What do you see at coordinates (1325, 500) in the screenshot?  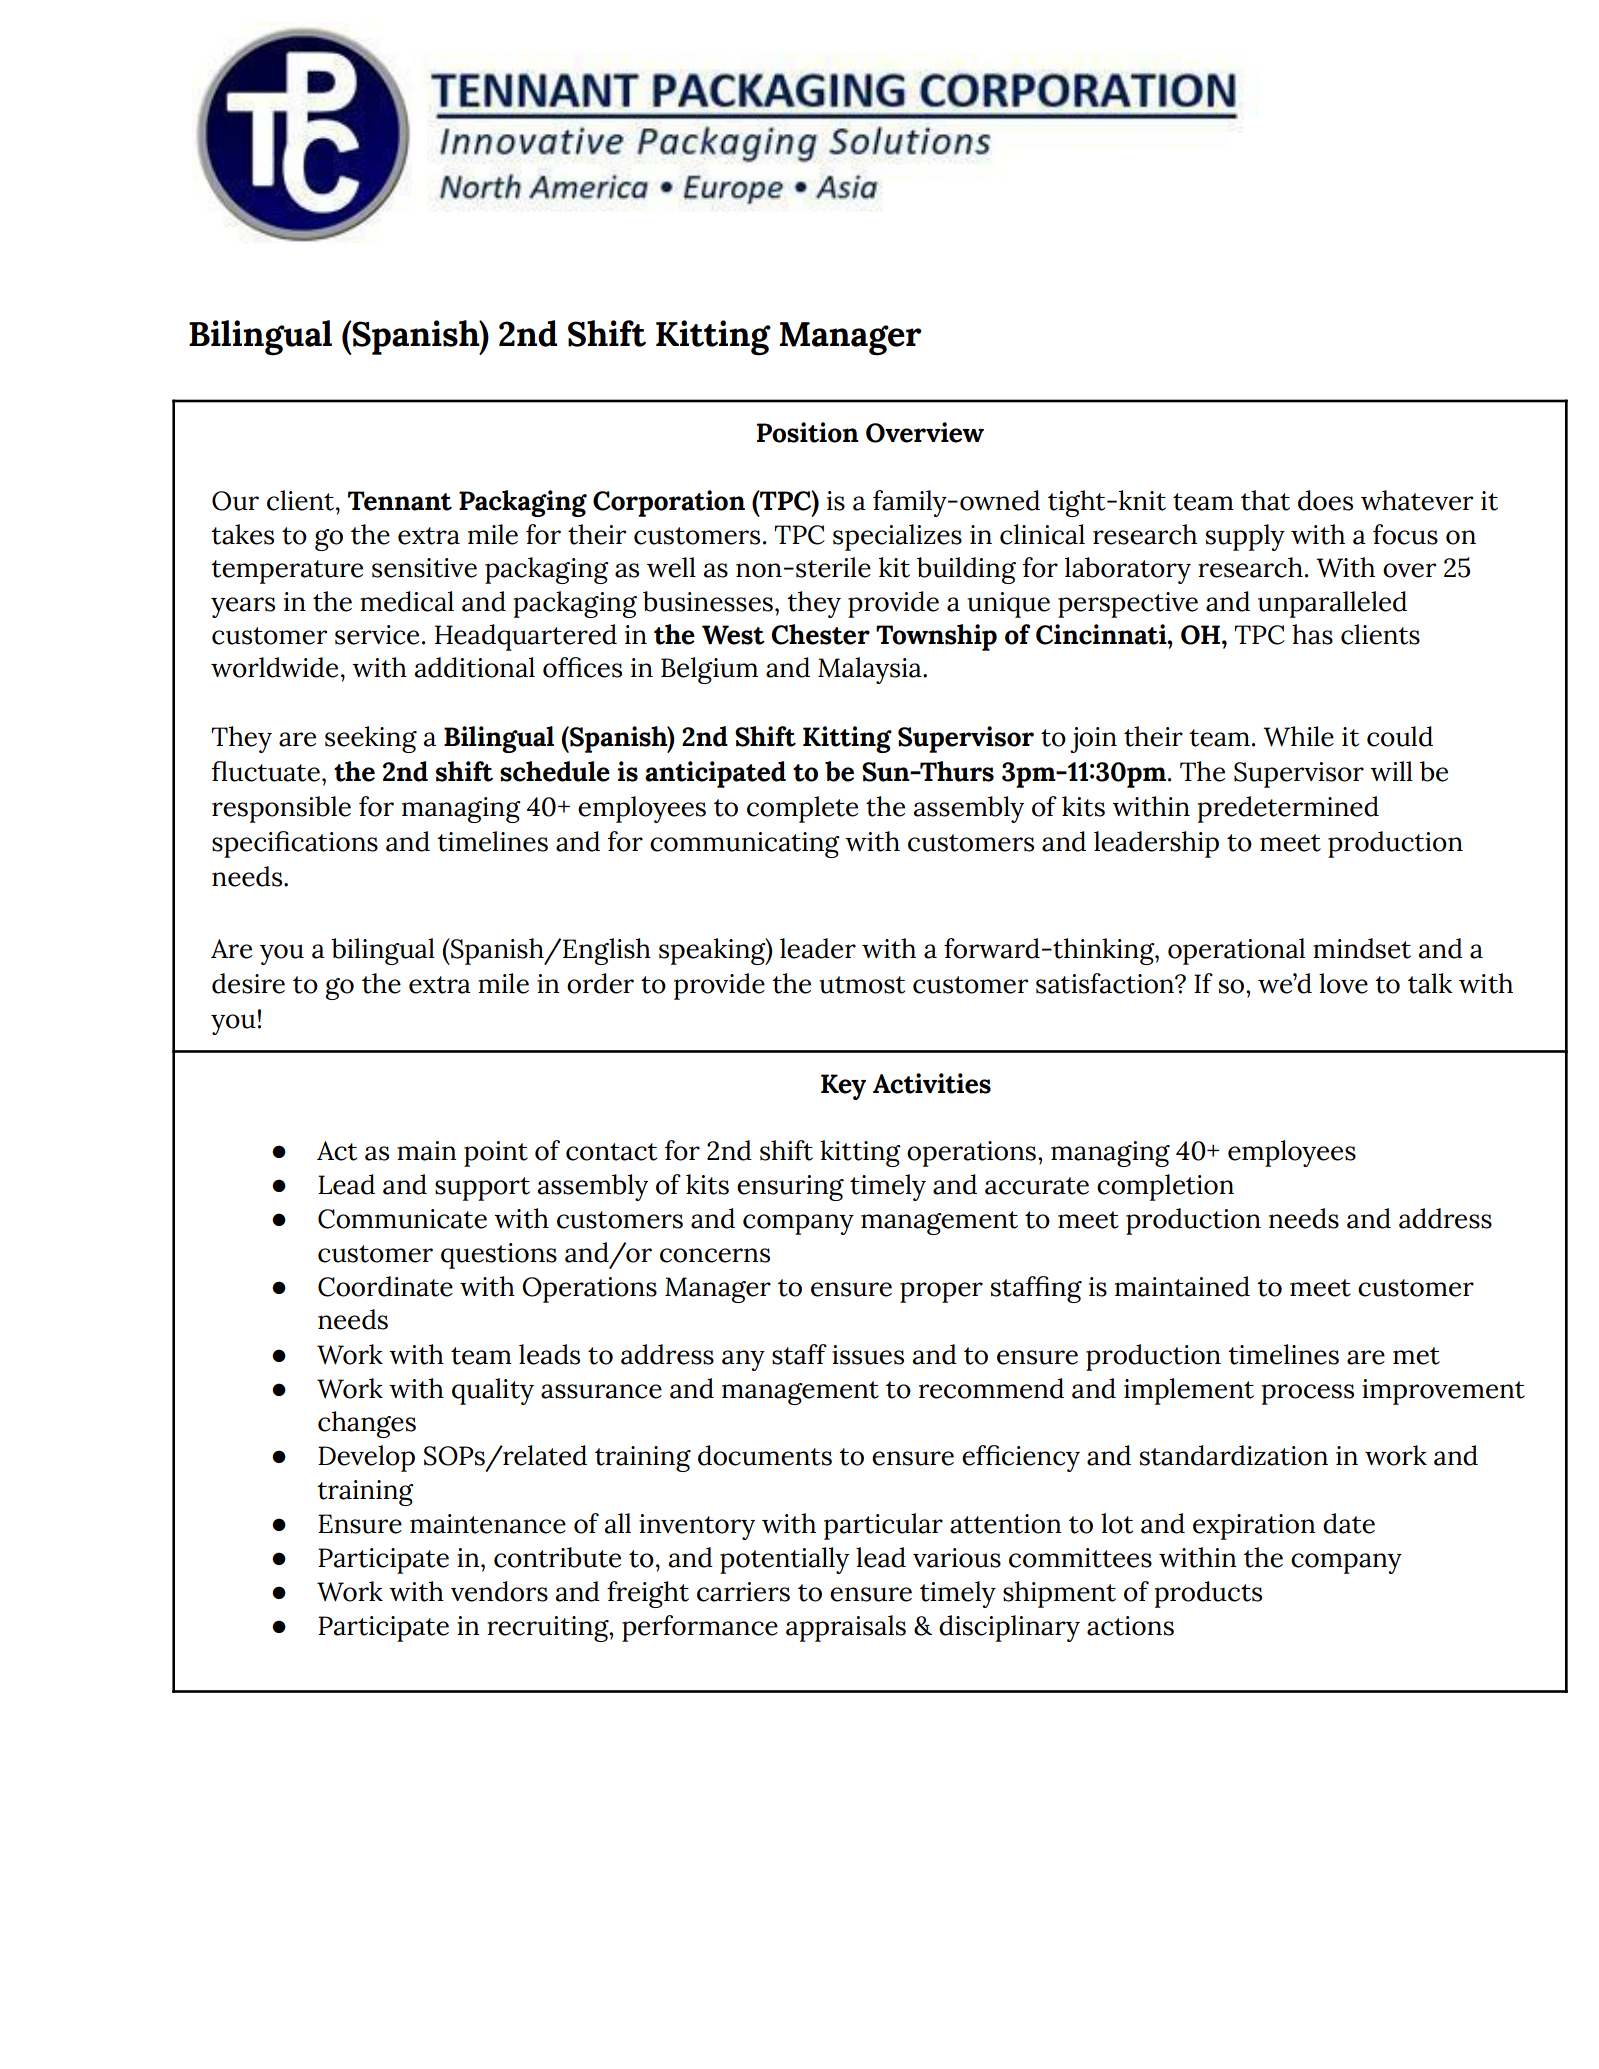 I see `does` at bounding box center [1325, 500].
